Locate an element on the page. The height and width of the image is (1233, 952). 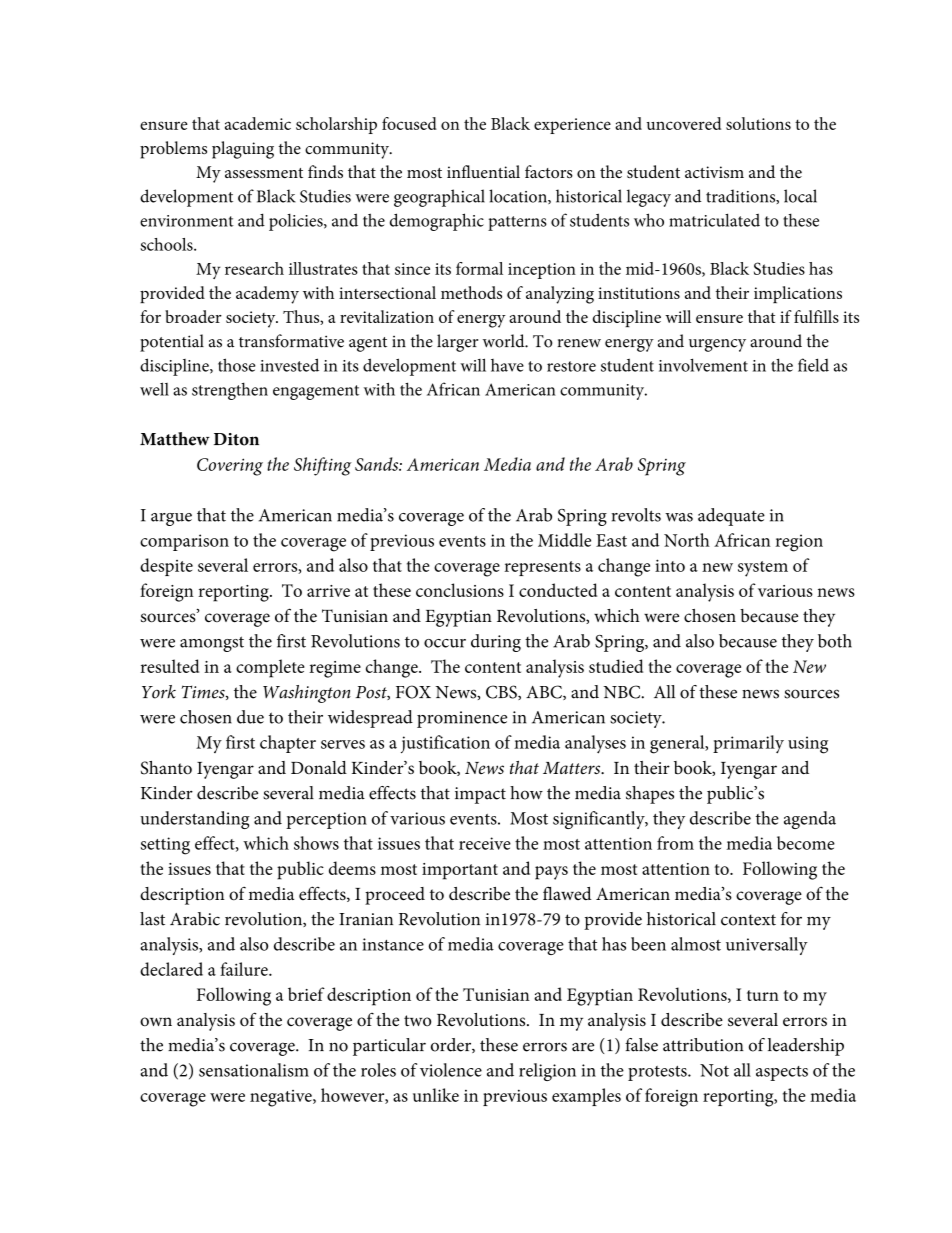
influential is located at coordinates (483, 171).
